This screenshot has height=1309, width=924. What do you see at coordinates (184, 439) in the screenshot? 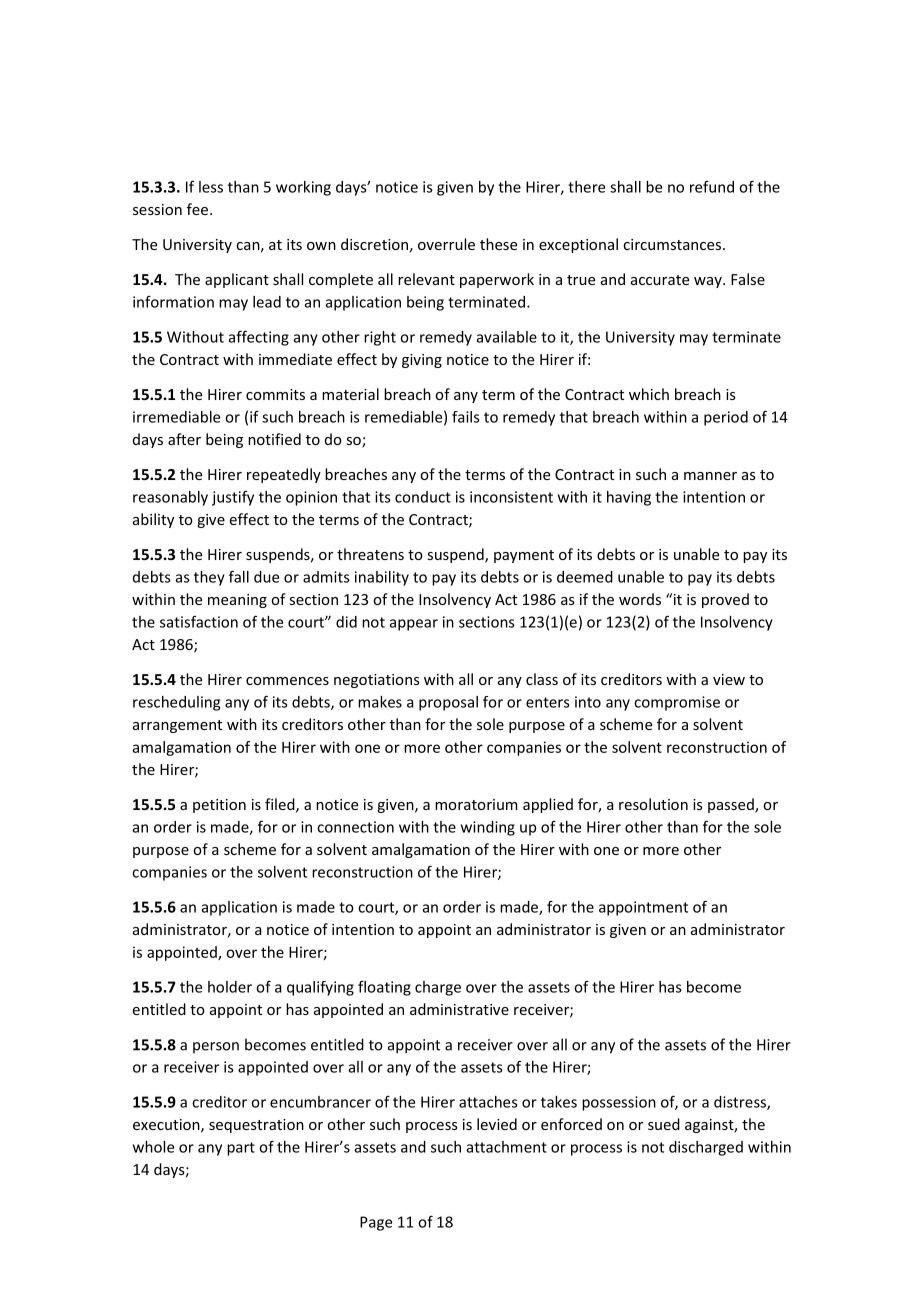
I see `after` at bounding box center [184, 439].
